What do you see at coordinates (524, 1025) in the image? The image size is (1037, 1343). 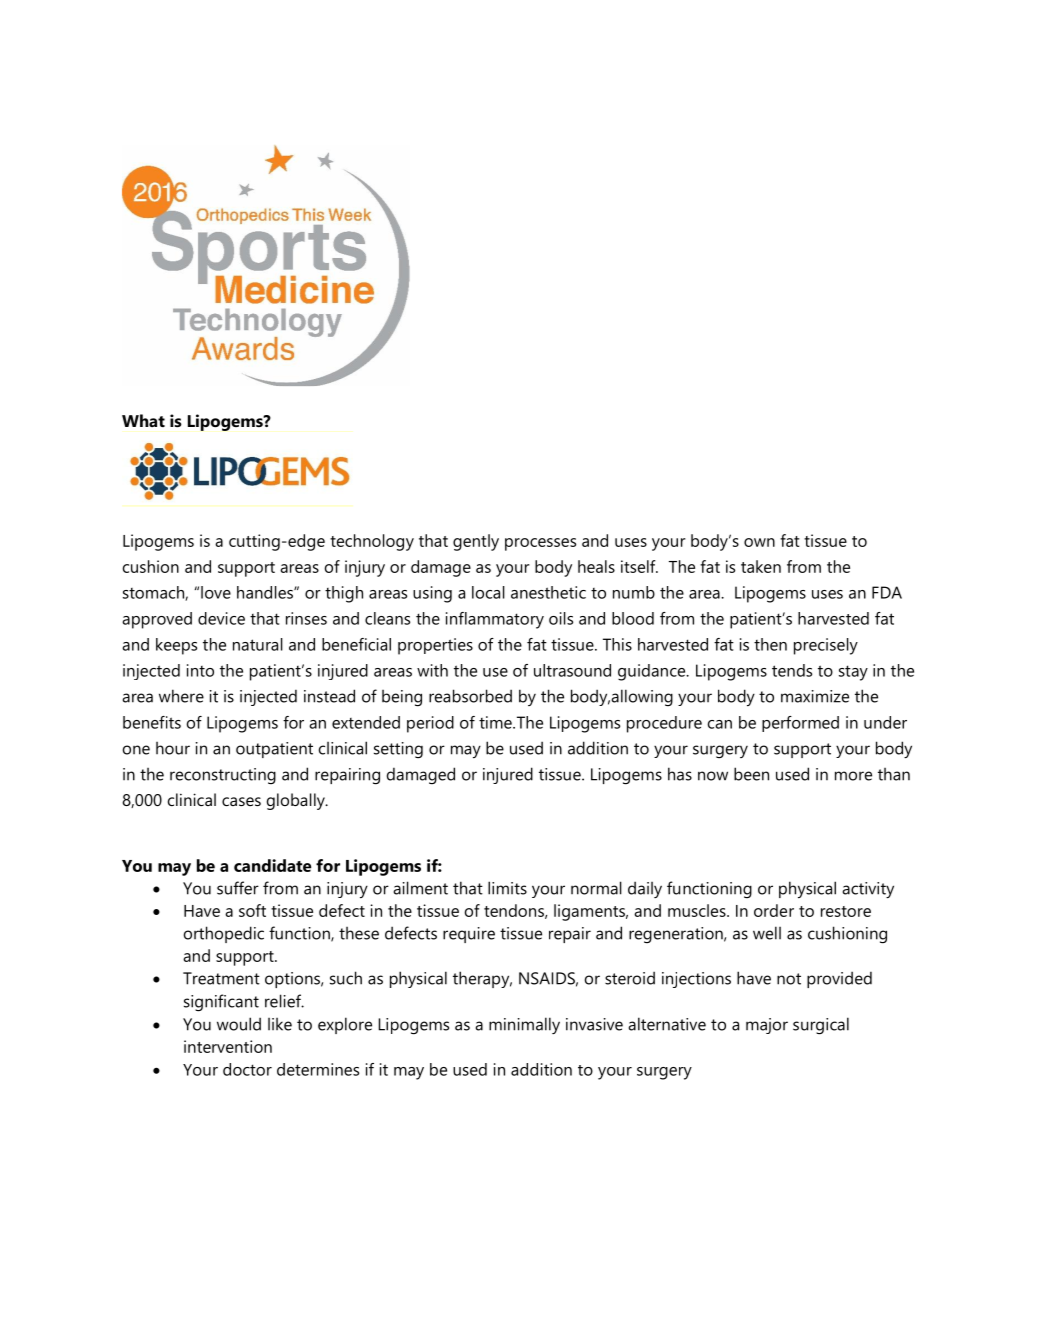 I see `minimally` at bounding box center [524, 1025].
